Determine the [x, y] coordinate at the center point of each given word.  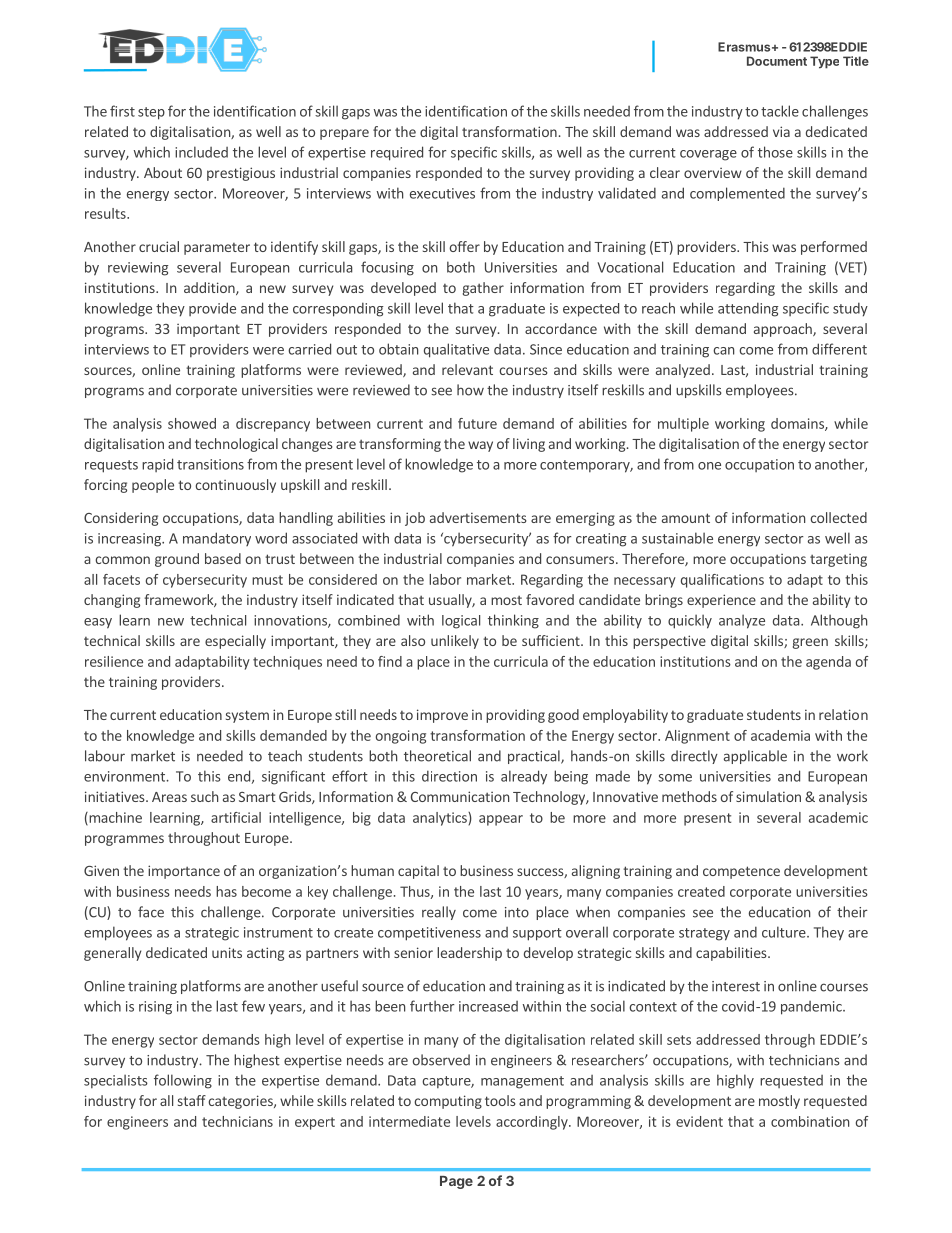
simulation [768, 796]
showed [192, 423]
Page [456, 1182]
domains [798, 424]
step [151, 113]
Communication [460, 796]
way [480, 446]
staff [192, 1100]
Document [777, 61]
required [397, 153]
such [204, 796]
